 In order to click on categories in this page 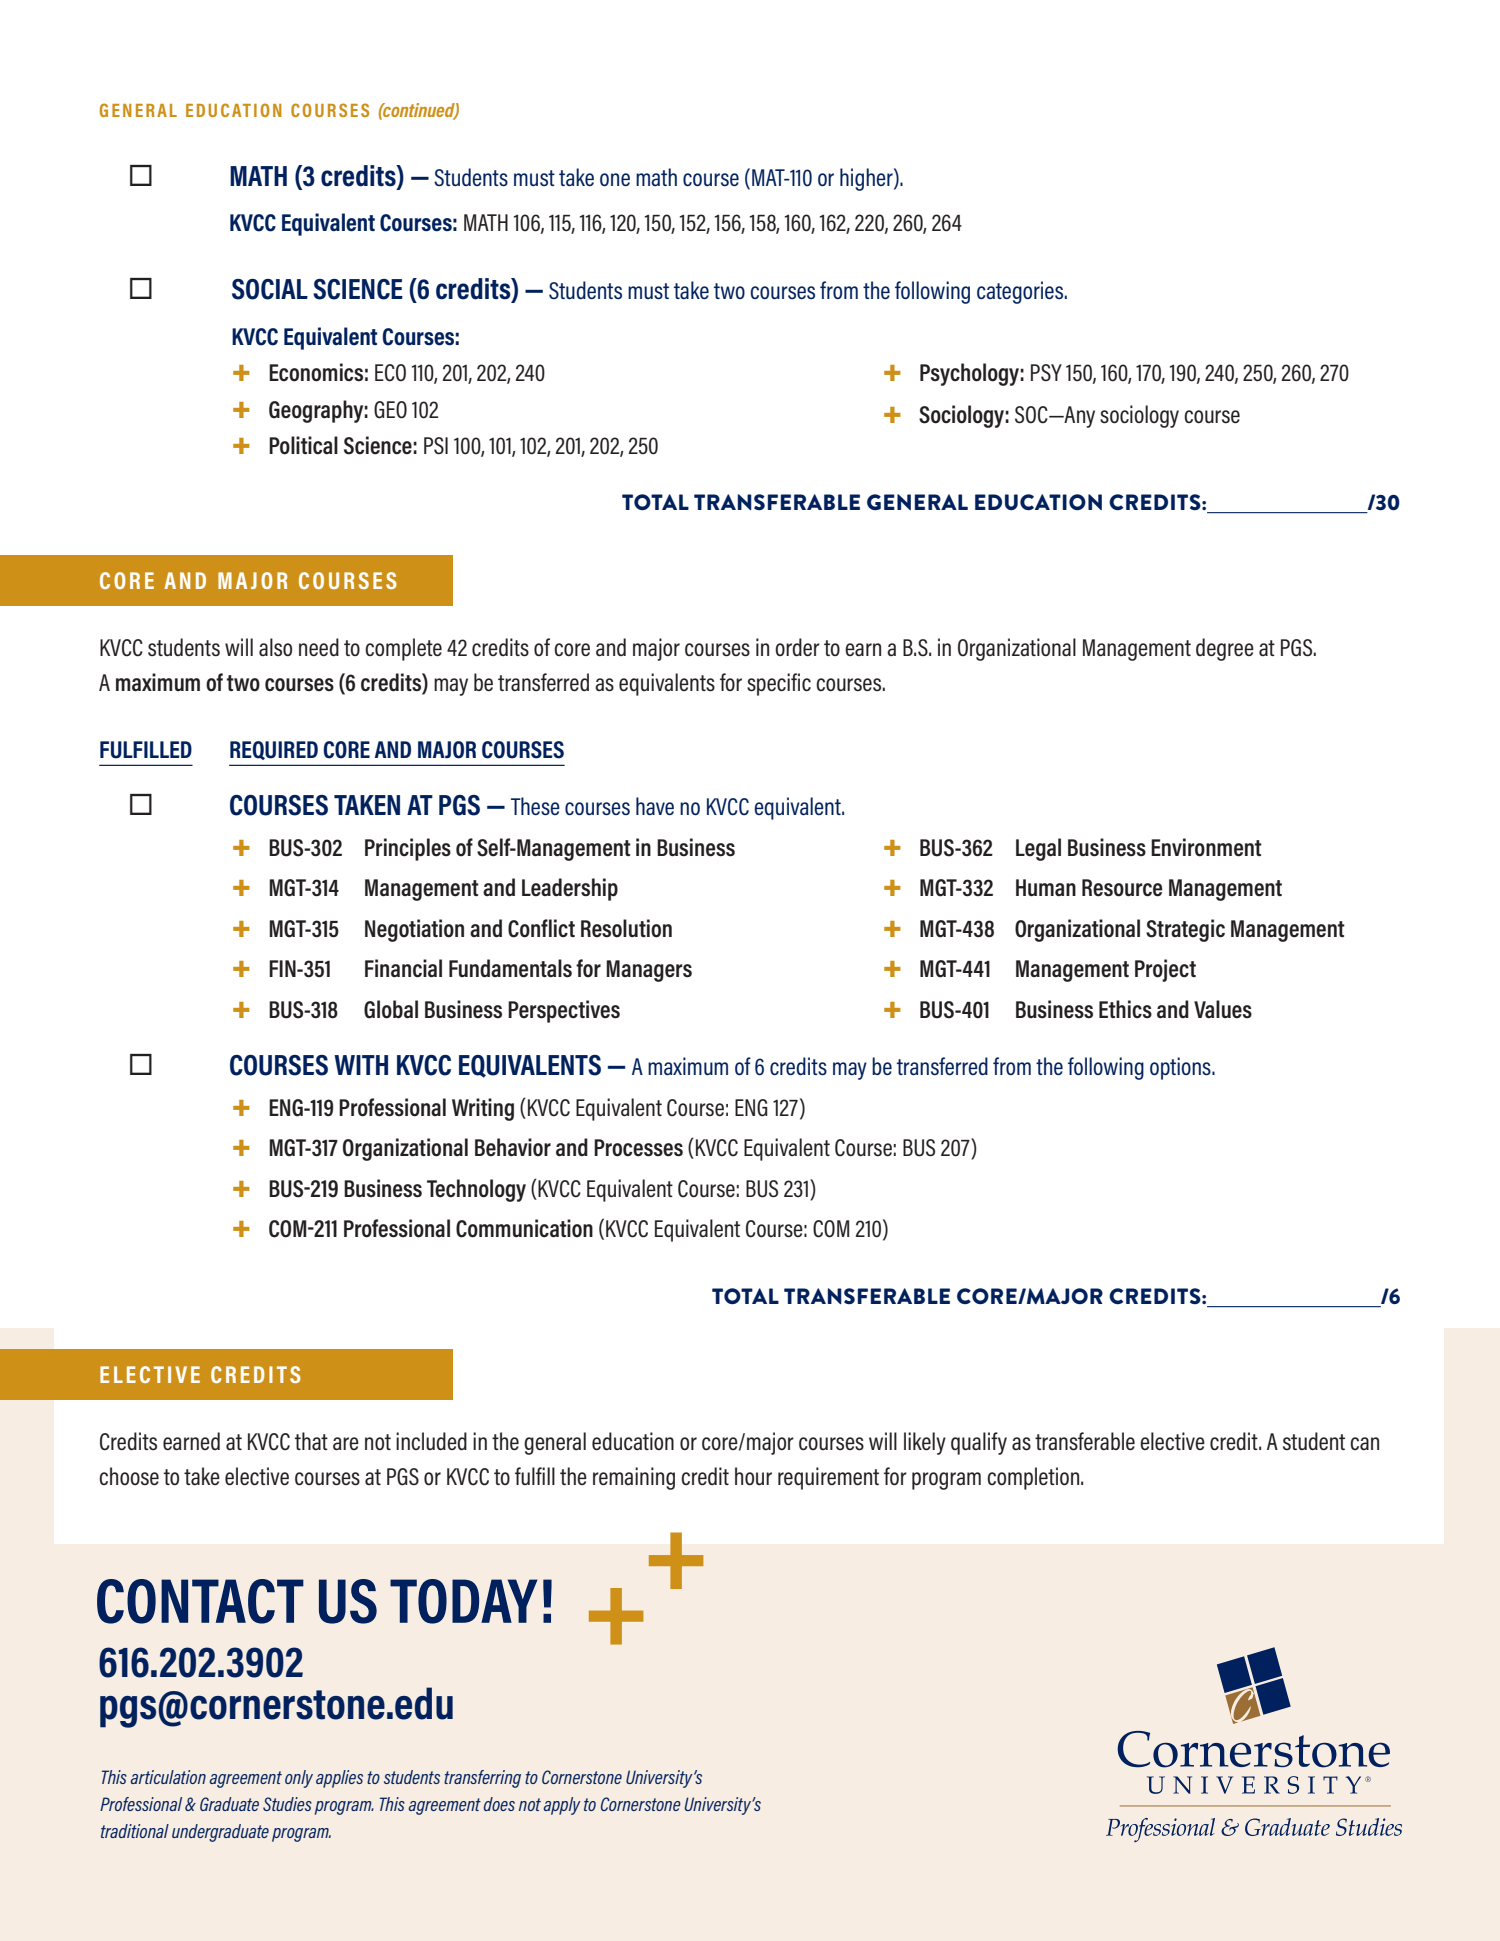, I will do `click(1021, 292)`.
